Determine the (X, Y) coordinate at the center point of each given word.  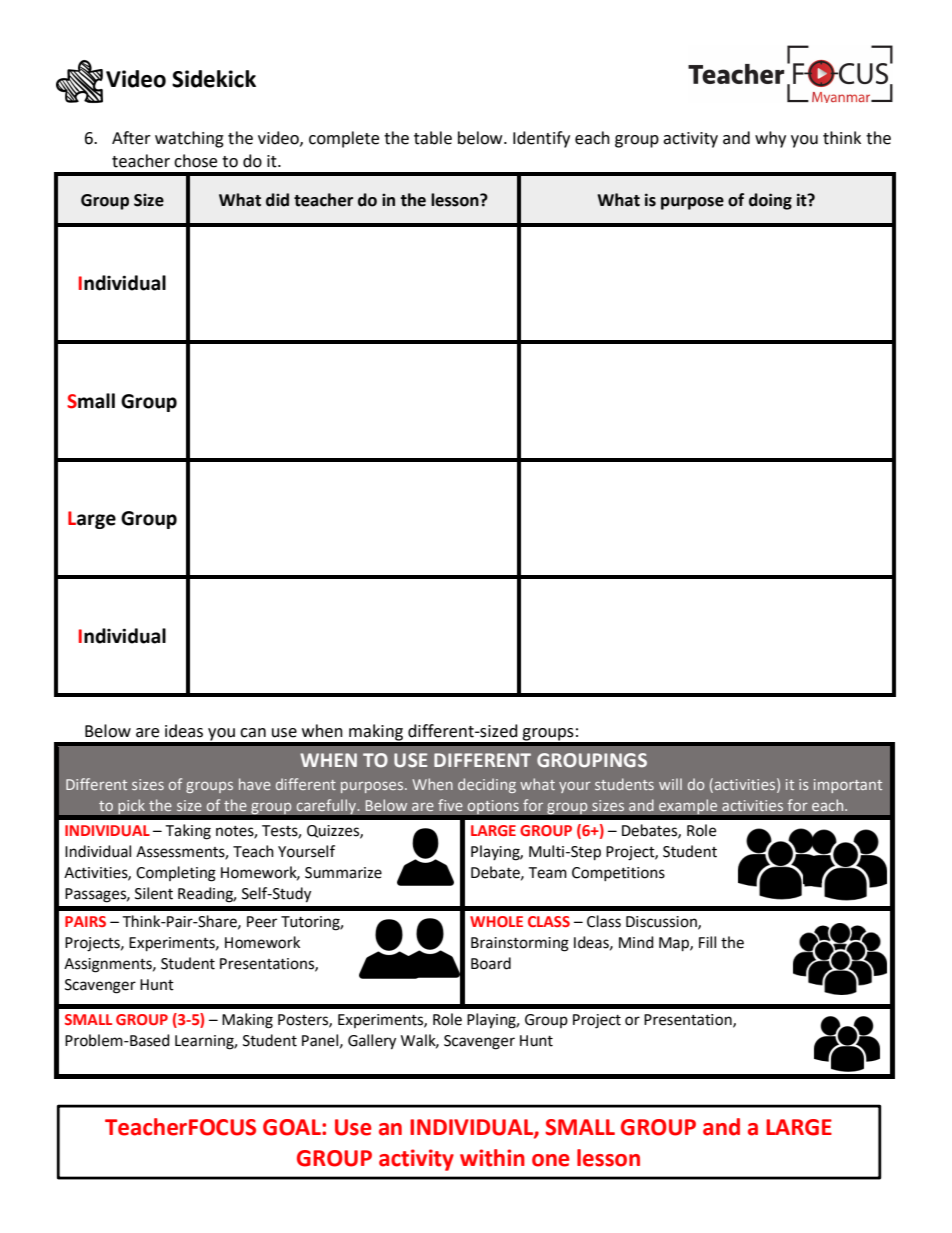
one (551, 1160)
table (433, 138)
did (277, 200)
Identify (541, 139)
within (492, 1158)
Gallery (372, 1042)
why (770, 139)
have (255, 784)
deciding (487, 785)
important (848, 786)
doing (770, 201)
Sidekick (214, 79)
